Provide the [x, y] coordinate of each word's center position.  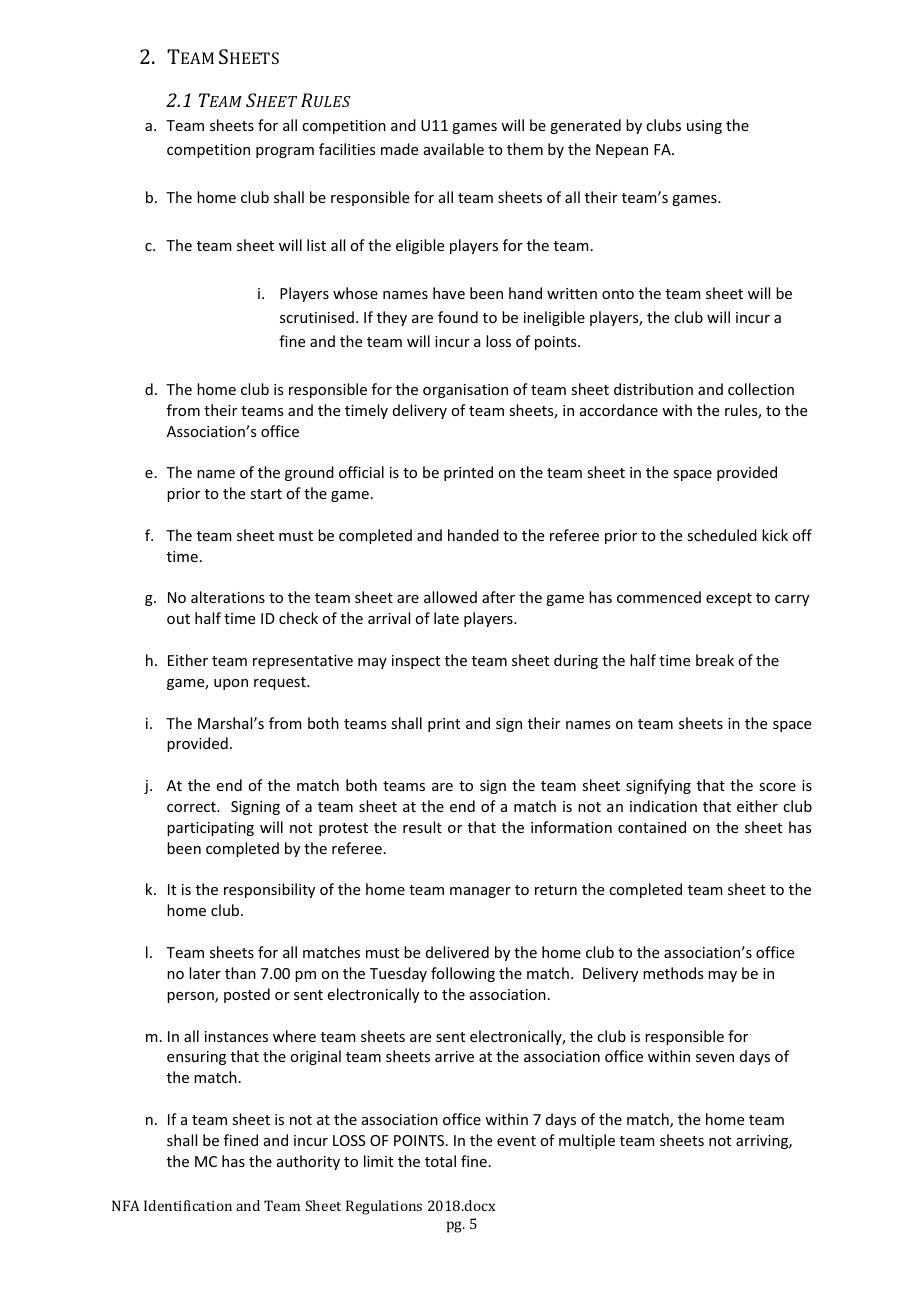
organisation [465, 391]
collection [761, 389]
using [704, 127]
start [266, 494]
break [715, 660]
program [285, 152]
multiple [587, 1141]
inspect [416, 662]
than [240, 973]
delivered [457, 952]
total [440, 1161]
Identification [188, 1205]
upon [231, 684]
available [454, 149]
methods [673, 973]
